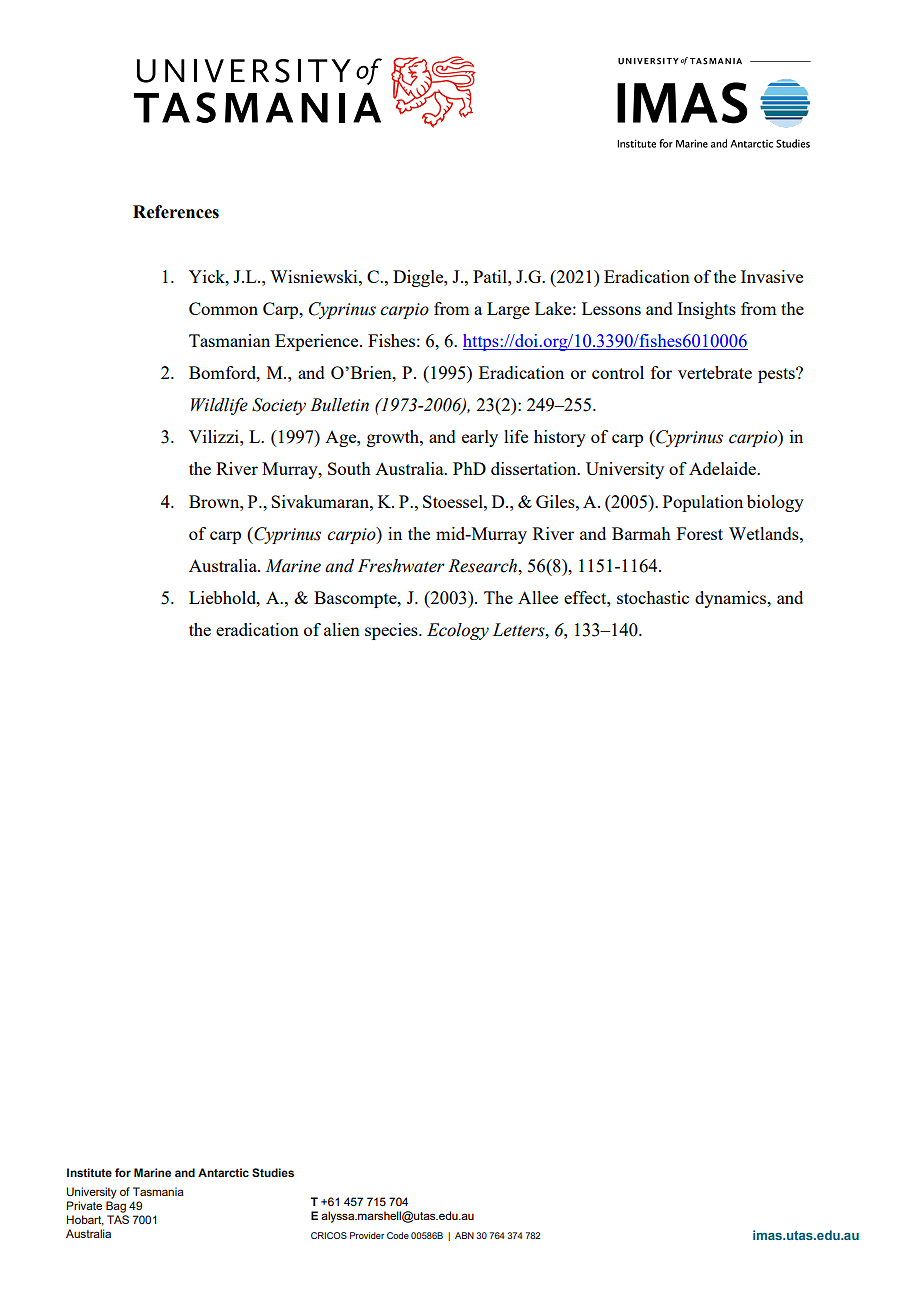 The height and width of the page is (1307, 924). What do you see at coordinates (398, 1235) in the page?
I see `Code` at bounding box center [398, 1235].
